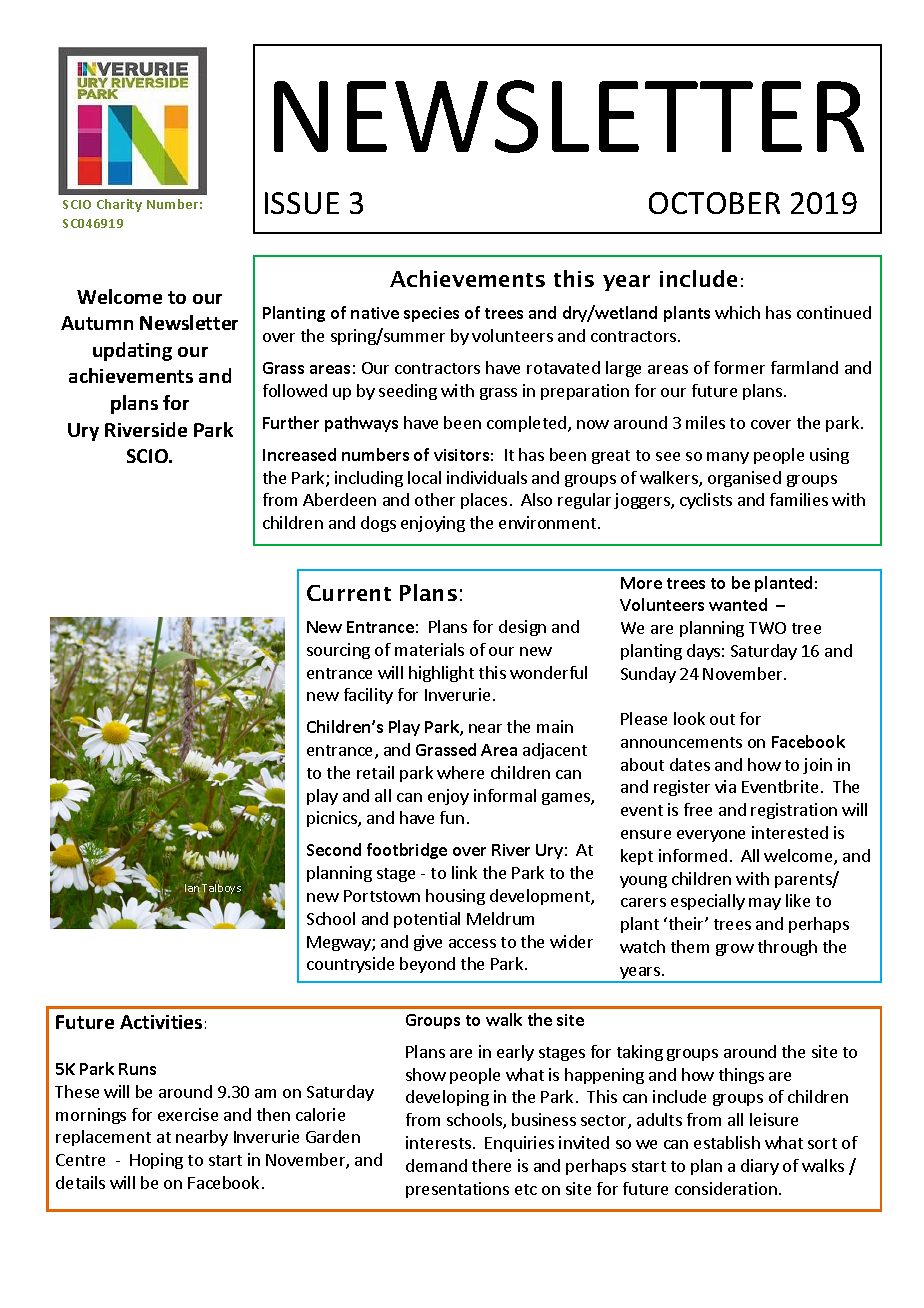  What do you see at coordinates (705, 422) in the image?
I see `miles` at bounding box center [705, 422].
